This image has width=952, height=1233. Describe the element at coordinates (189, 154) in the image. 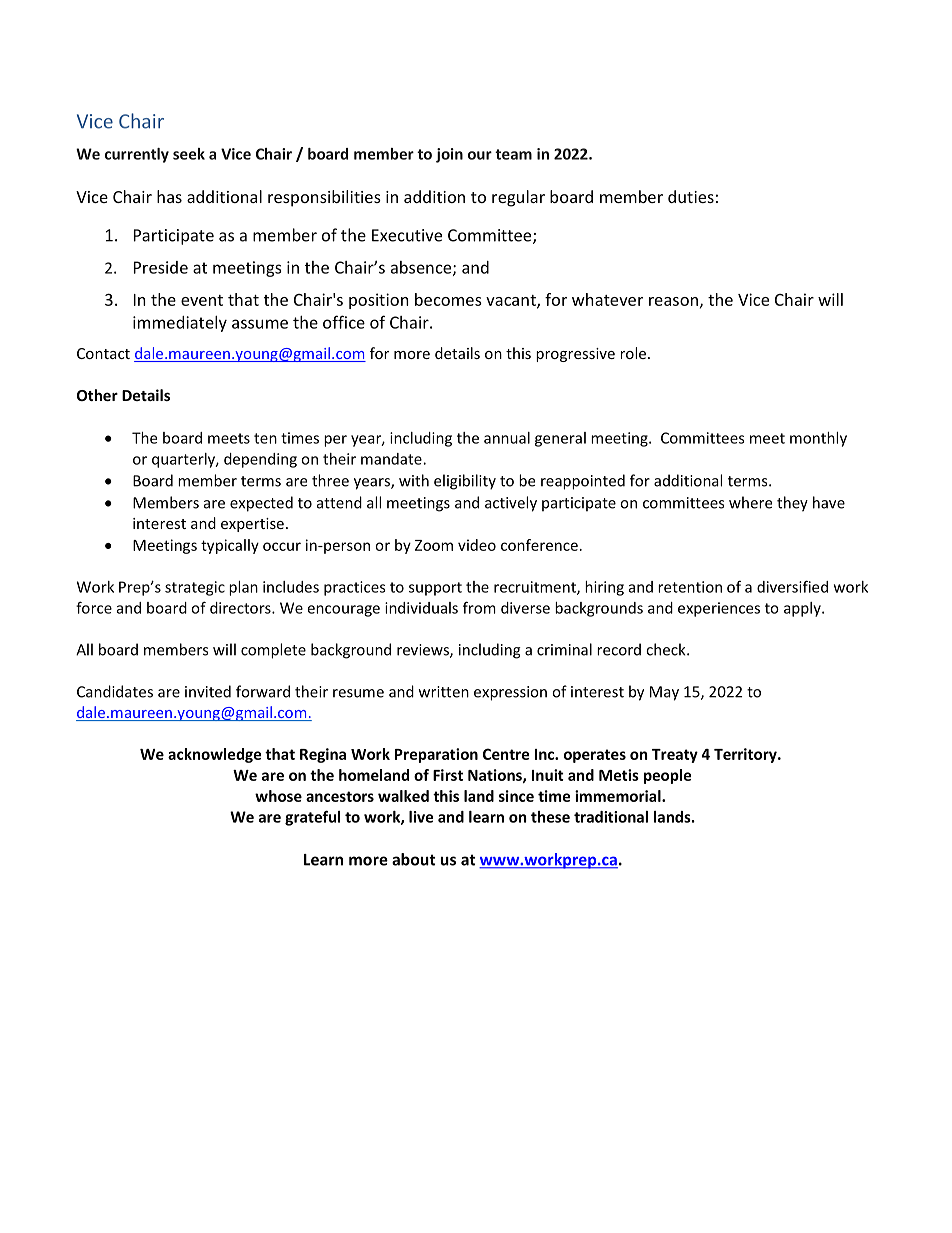

I see `seek` at that location.
